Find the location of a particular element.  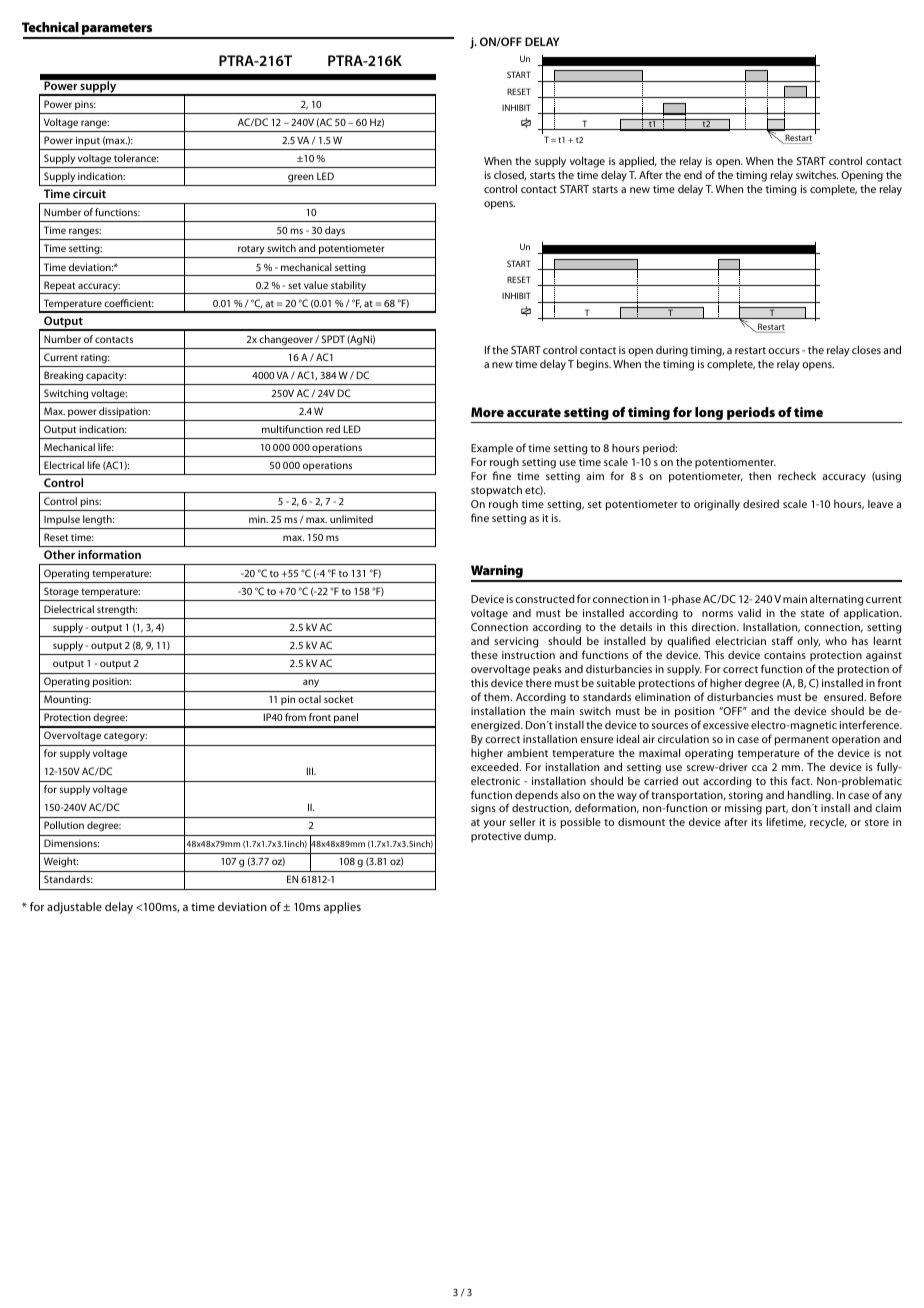

Example is located at coordinates (492, 449).
